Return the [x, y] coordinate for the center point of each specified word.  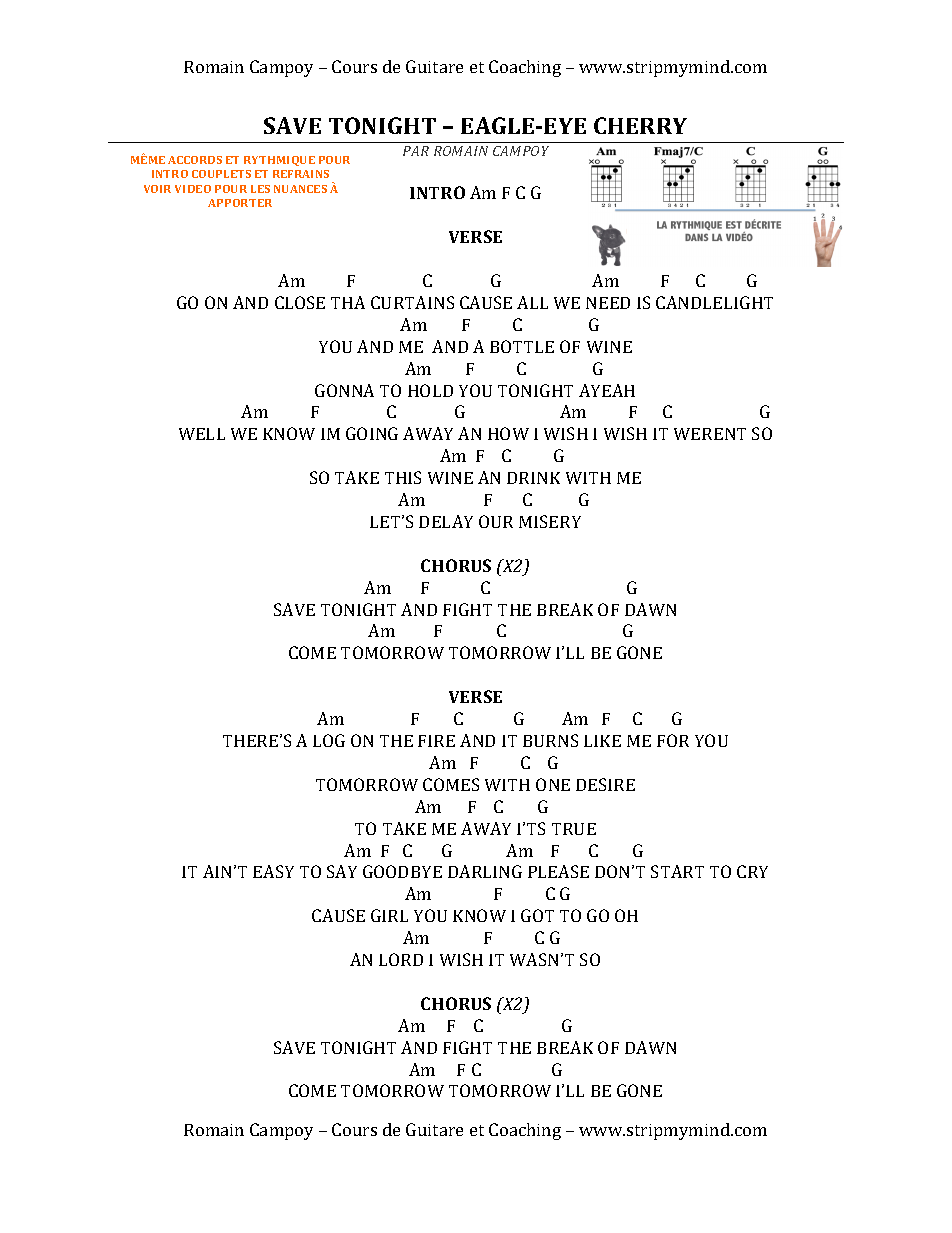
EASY [273, 871]
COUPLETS [221, 174]
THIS [403, 477]
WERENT [710, 434]
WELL [202, 434]
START [677, 871]
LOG [329, 740]
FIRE [436, 741]
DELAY [446, 521]
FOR [673, 740]
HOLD [430, 390]
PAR [416, 151]
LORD [401, 959]
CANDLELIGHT [714, 302]
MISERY [550, 521]
